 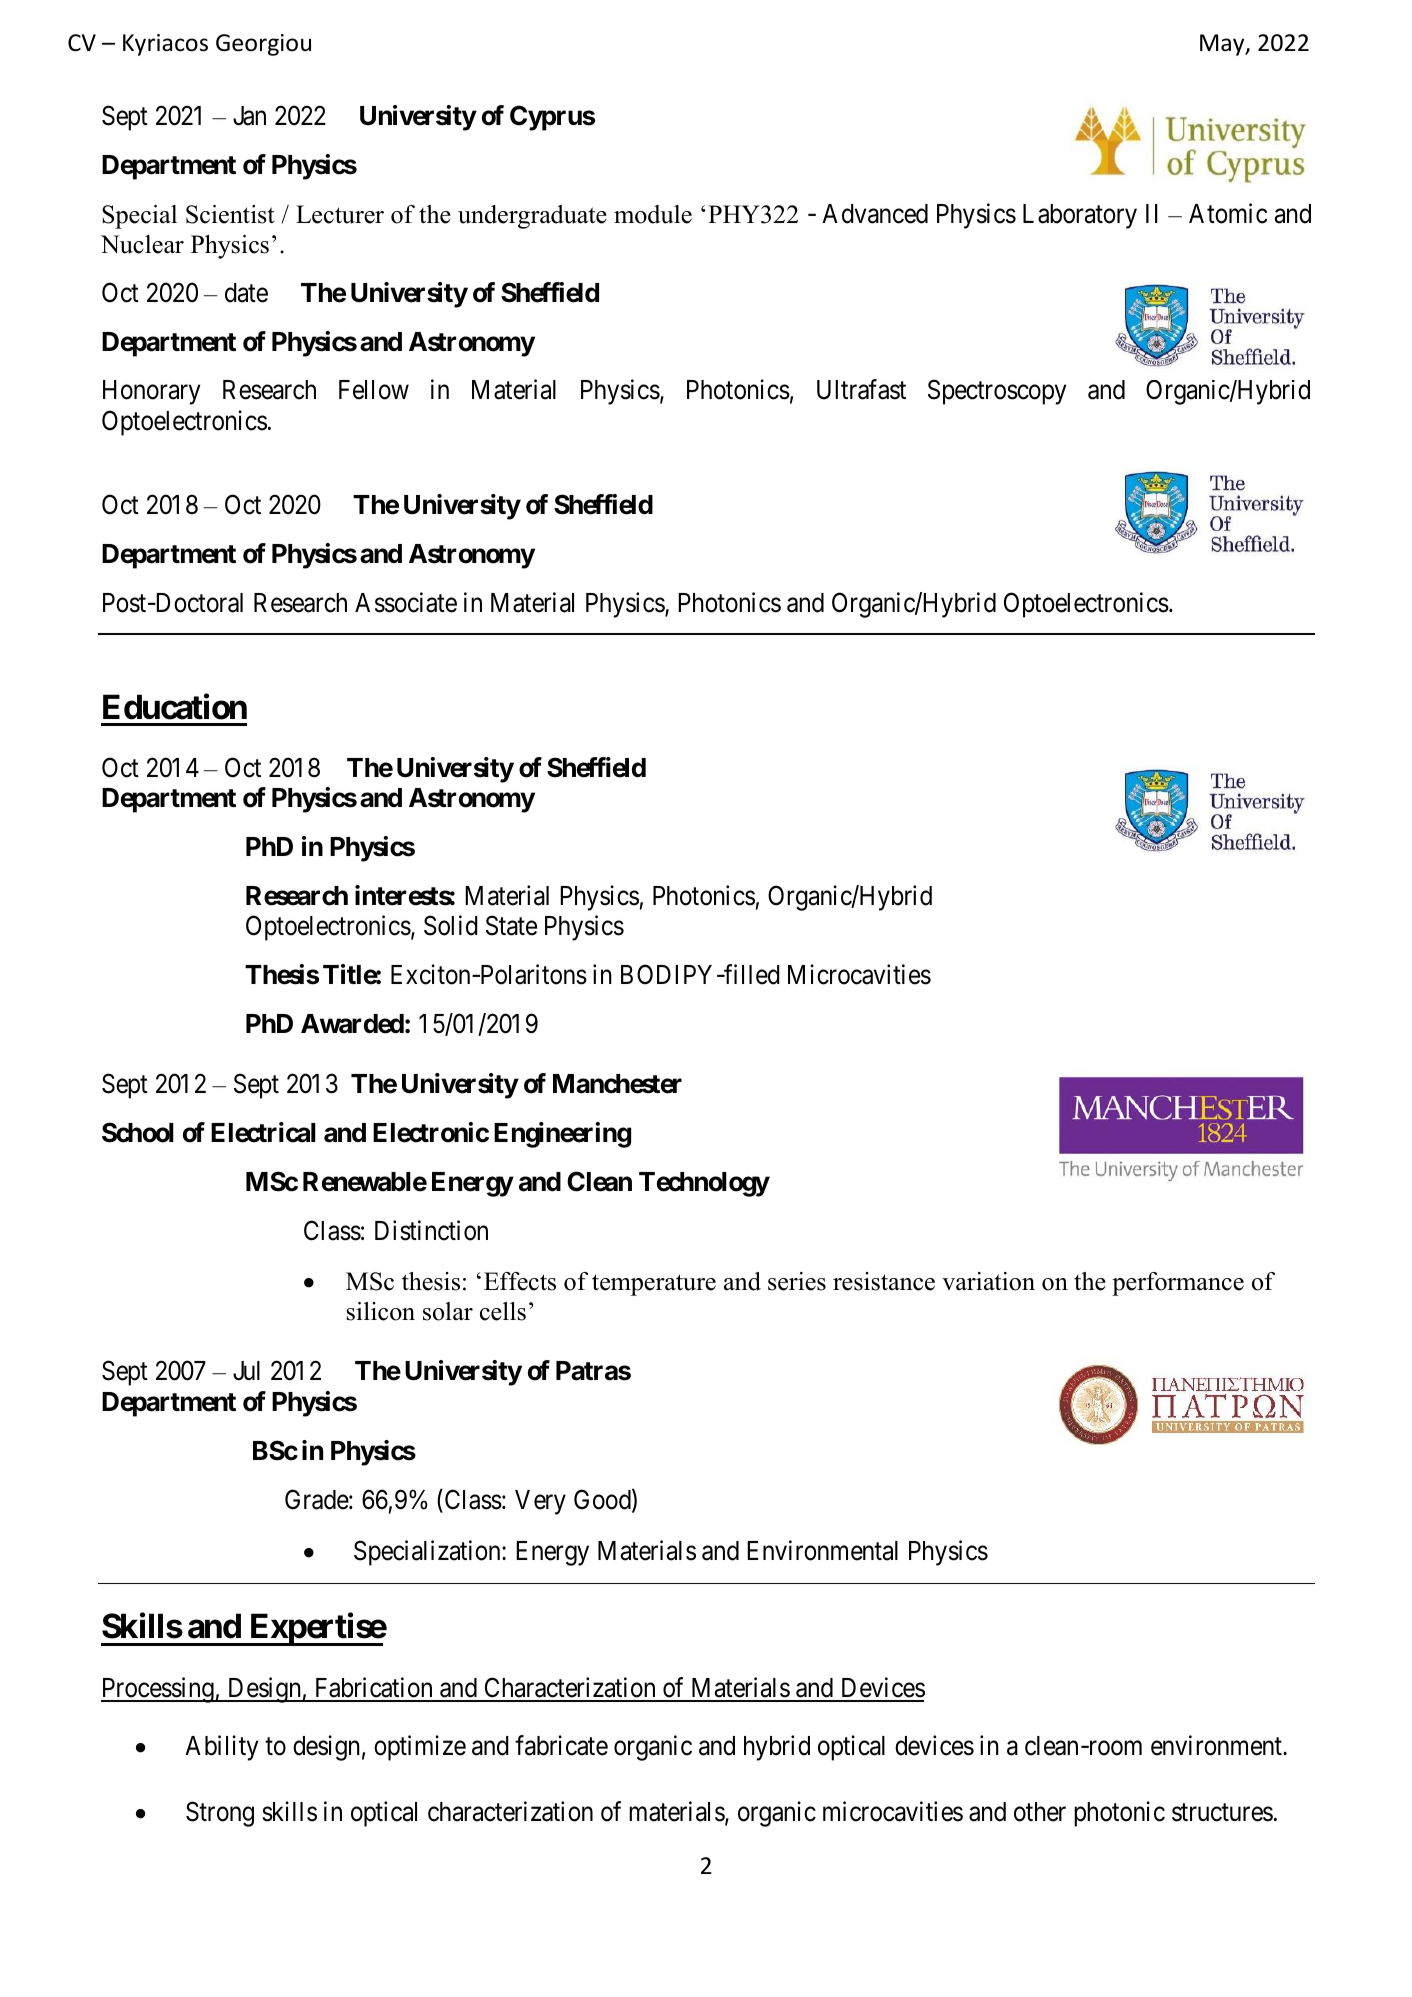 I want to click on Electrical, so click(x=263, y=1132).
